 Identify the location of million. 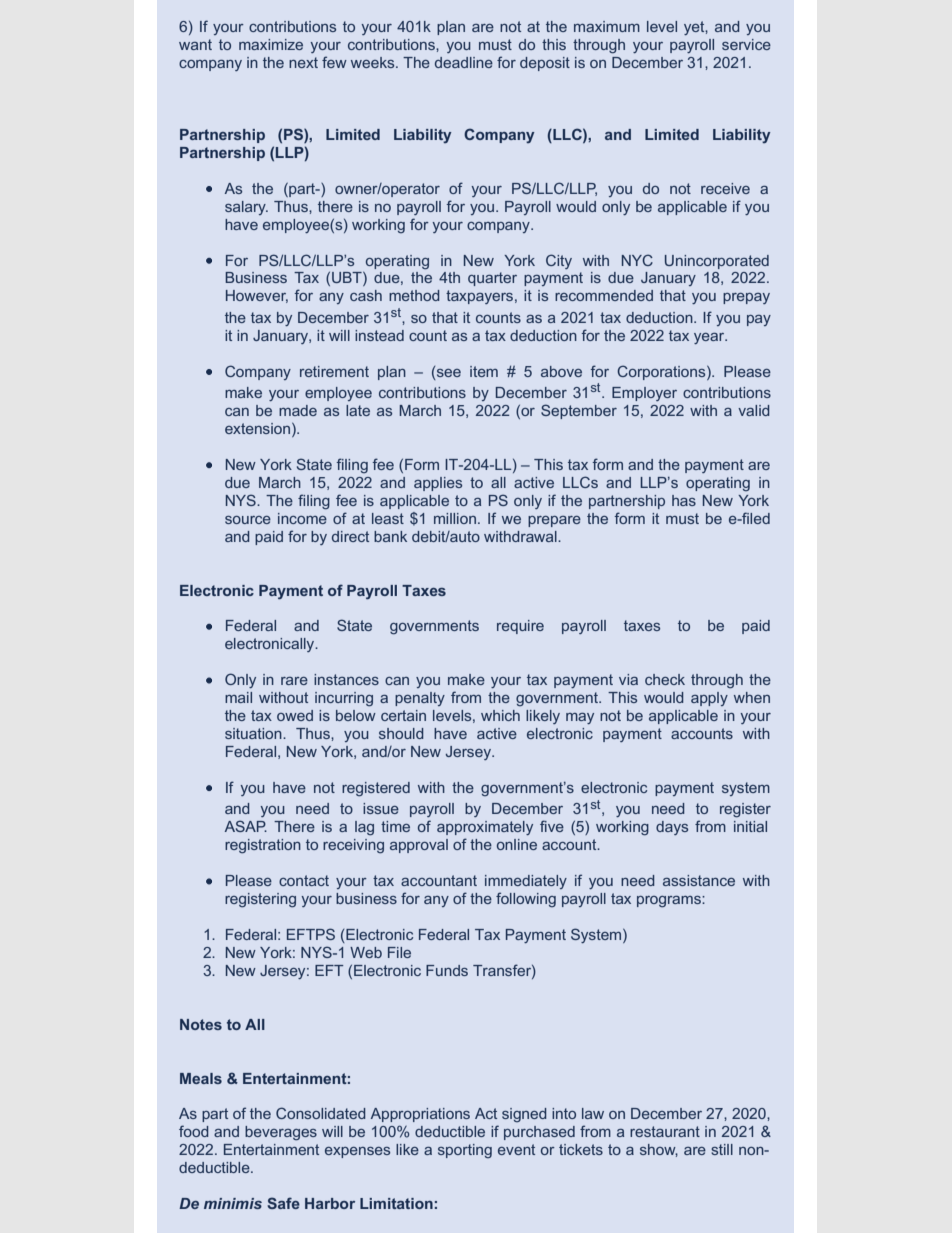
(455, 518).
